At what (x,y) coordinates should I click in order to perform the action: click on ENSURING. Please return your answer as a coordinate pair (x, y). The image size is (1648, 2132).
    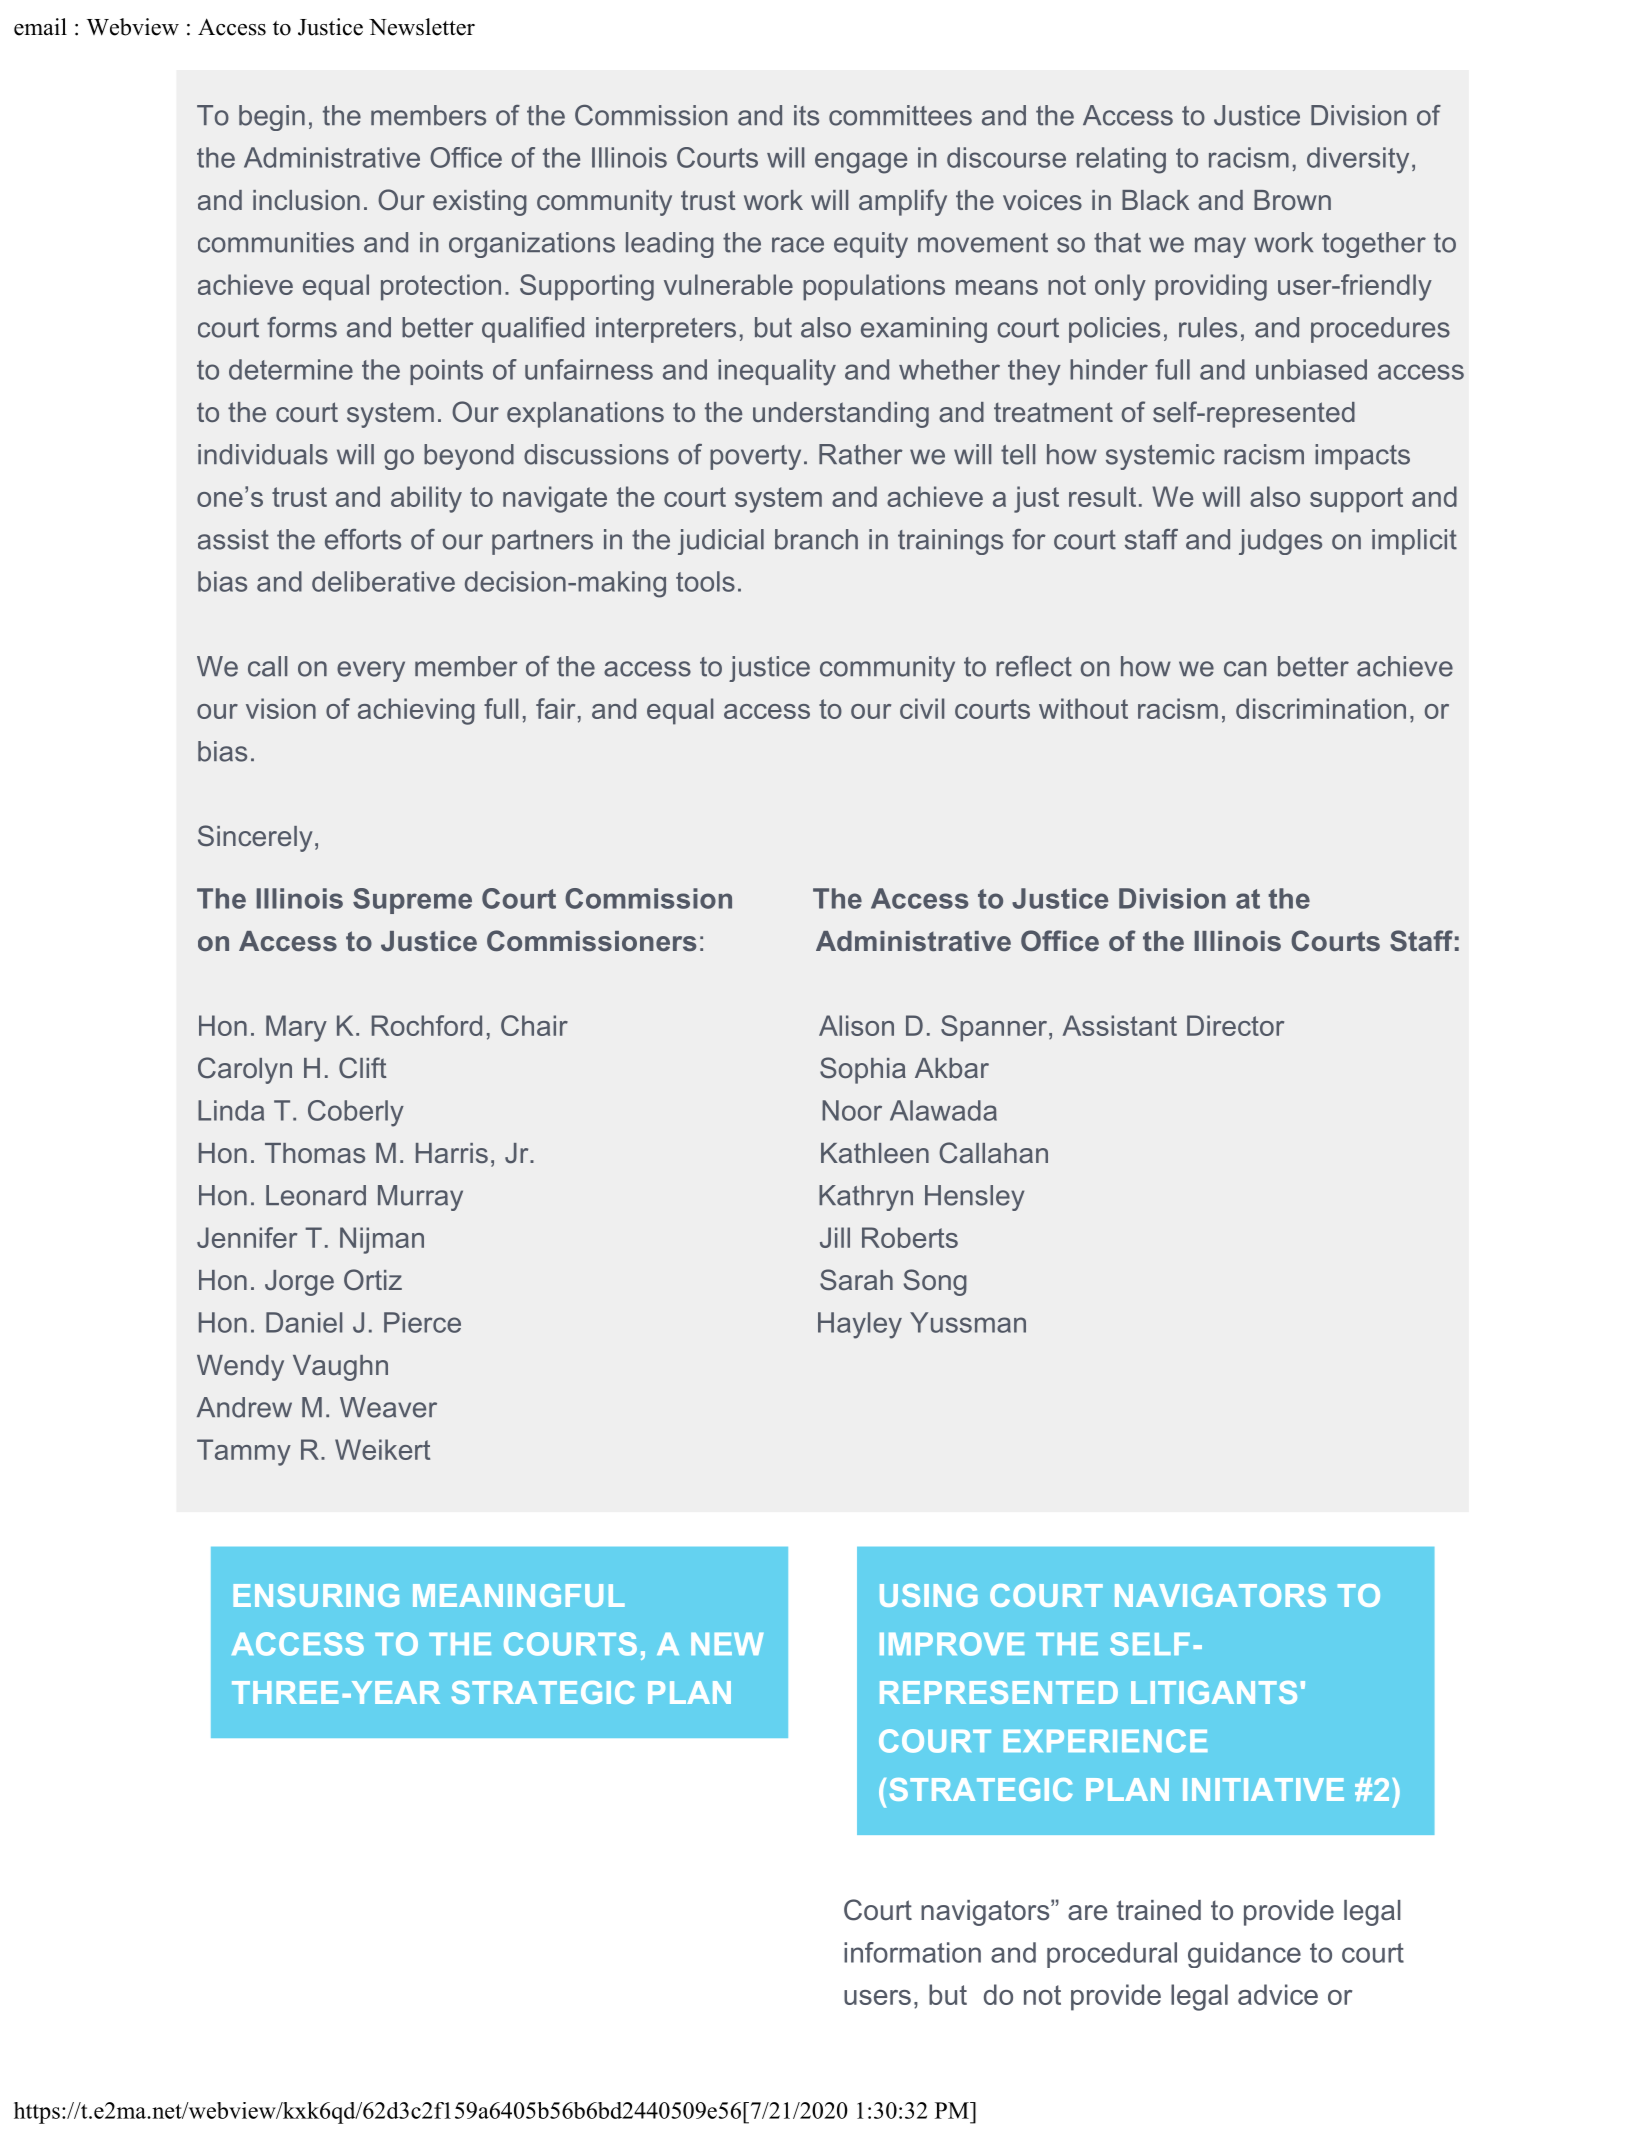
    Looking at the image, I should click on (316, 1595).
